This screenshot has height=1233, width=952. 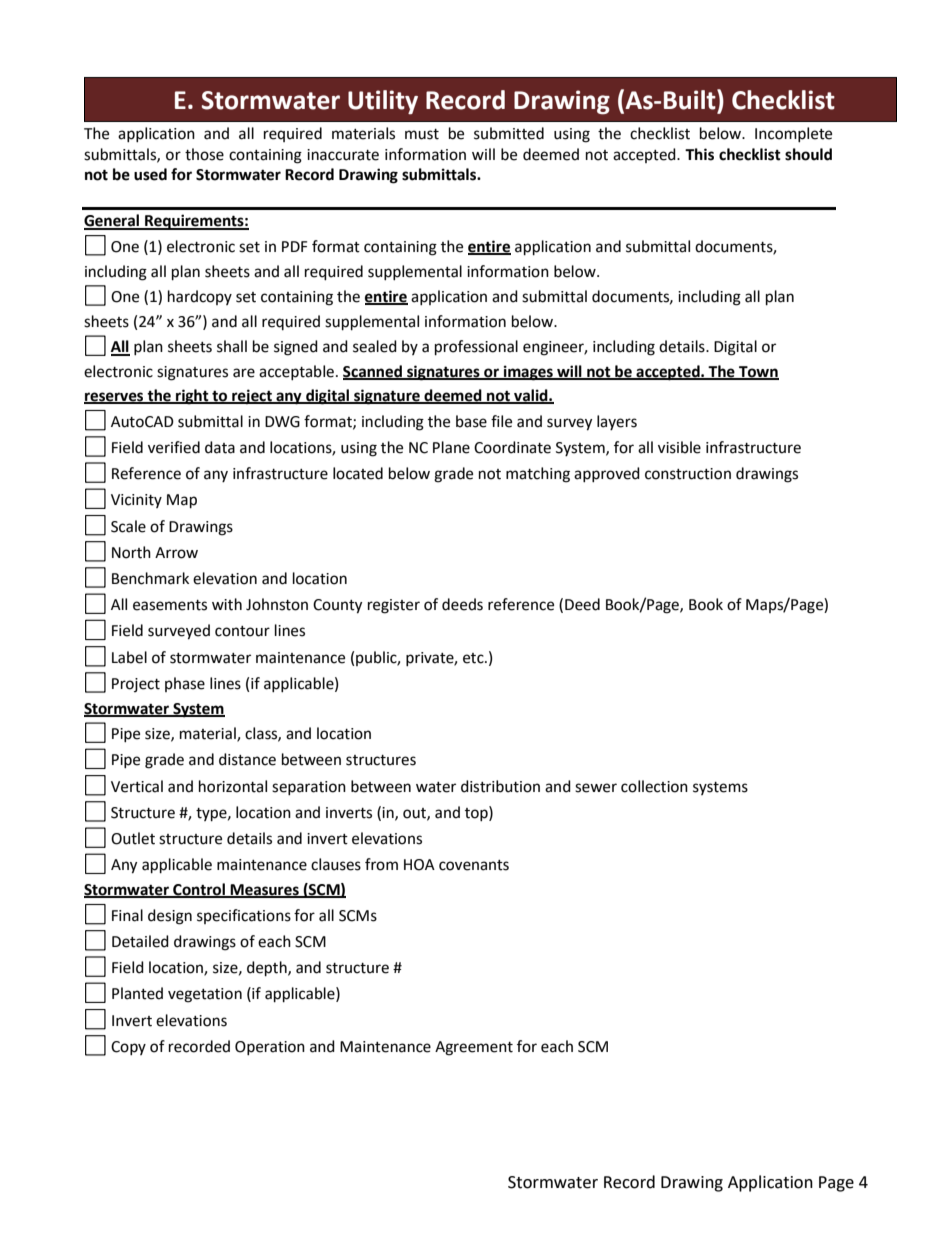 What do you see at coordinates (174, 447) in the screenshot?
I see `verified` at bounding box center [174, 447].
